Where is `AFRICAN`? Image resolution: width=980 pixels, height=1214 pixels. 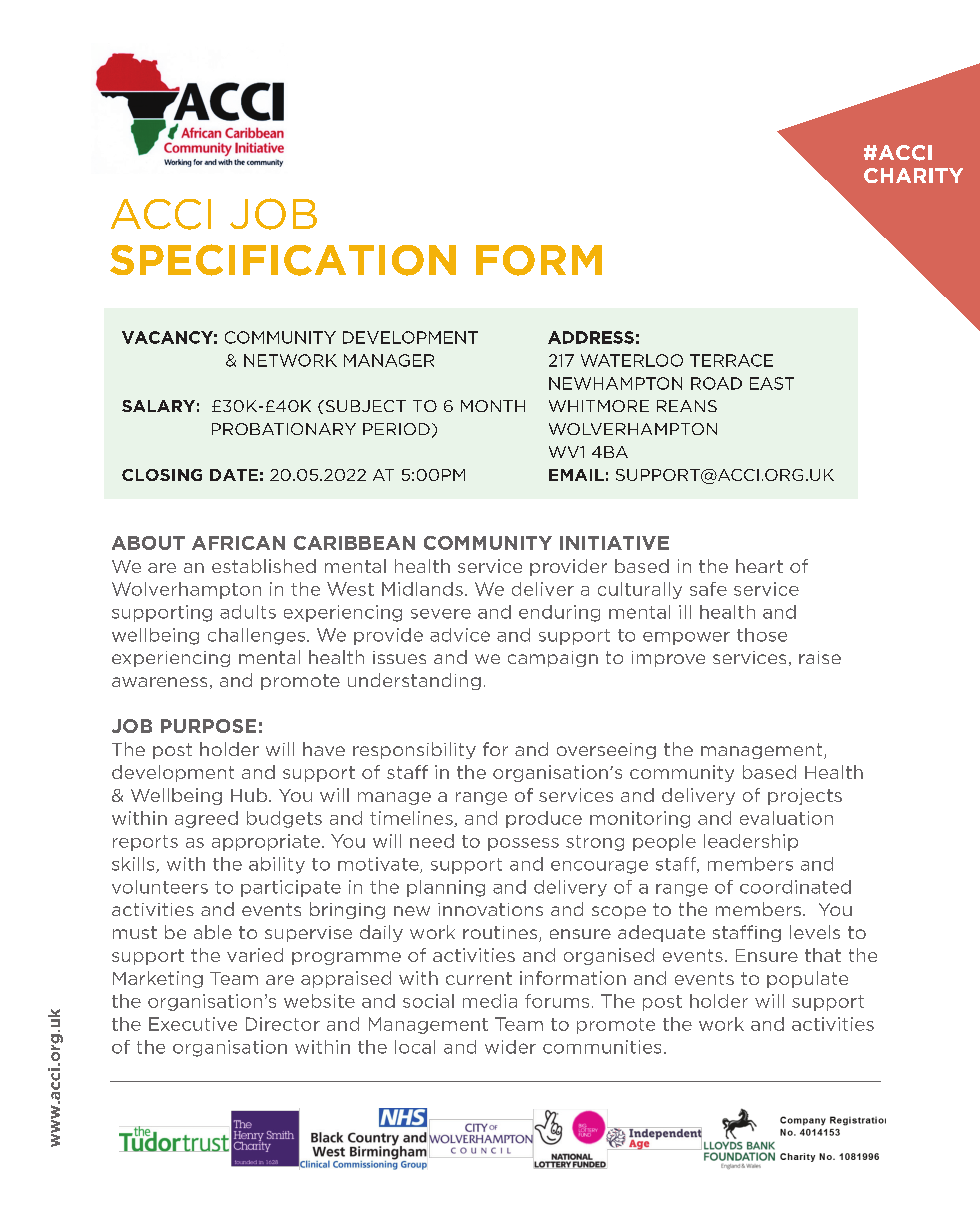 AFRICAN is located at coordinates (238, 543).
